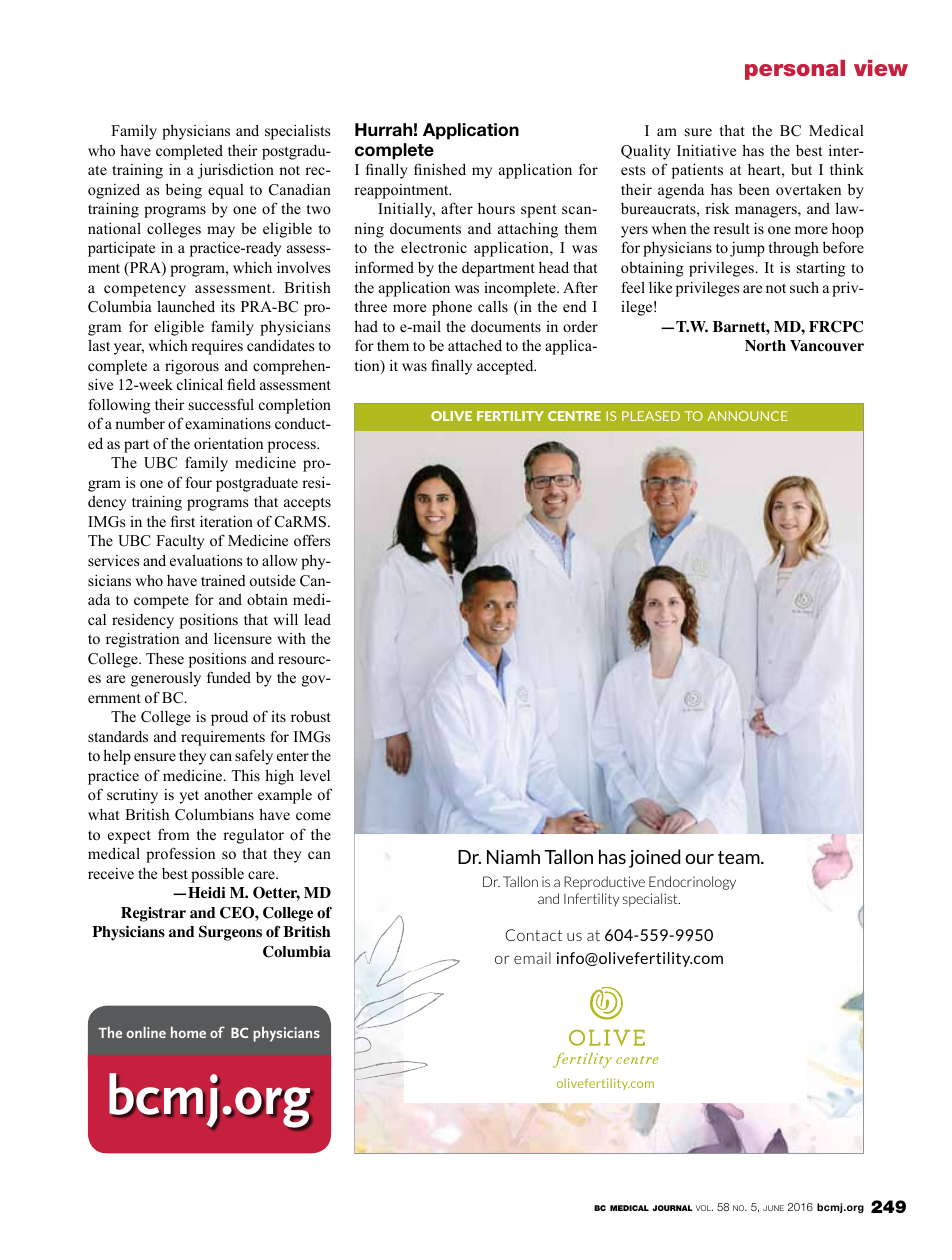 The image size is (952, 1260). What do you see at coordinates (440, 169) in the image?
I see `finished` at bounding box center [440, 169].
